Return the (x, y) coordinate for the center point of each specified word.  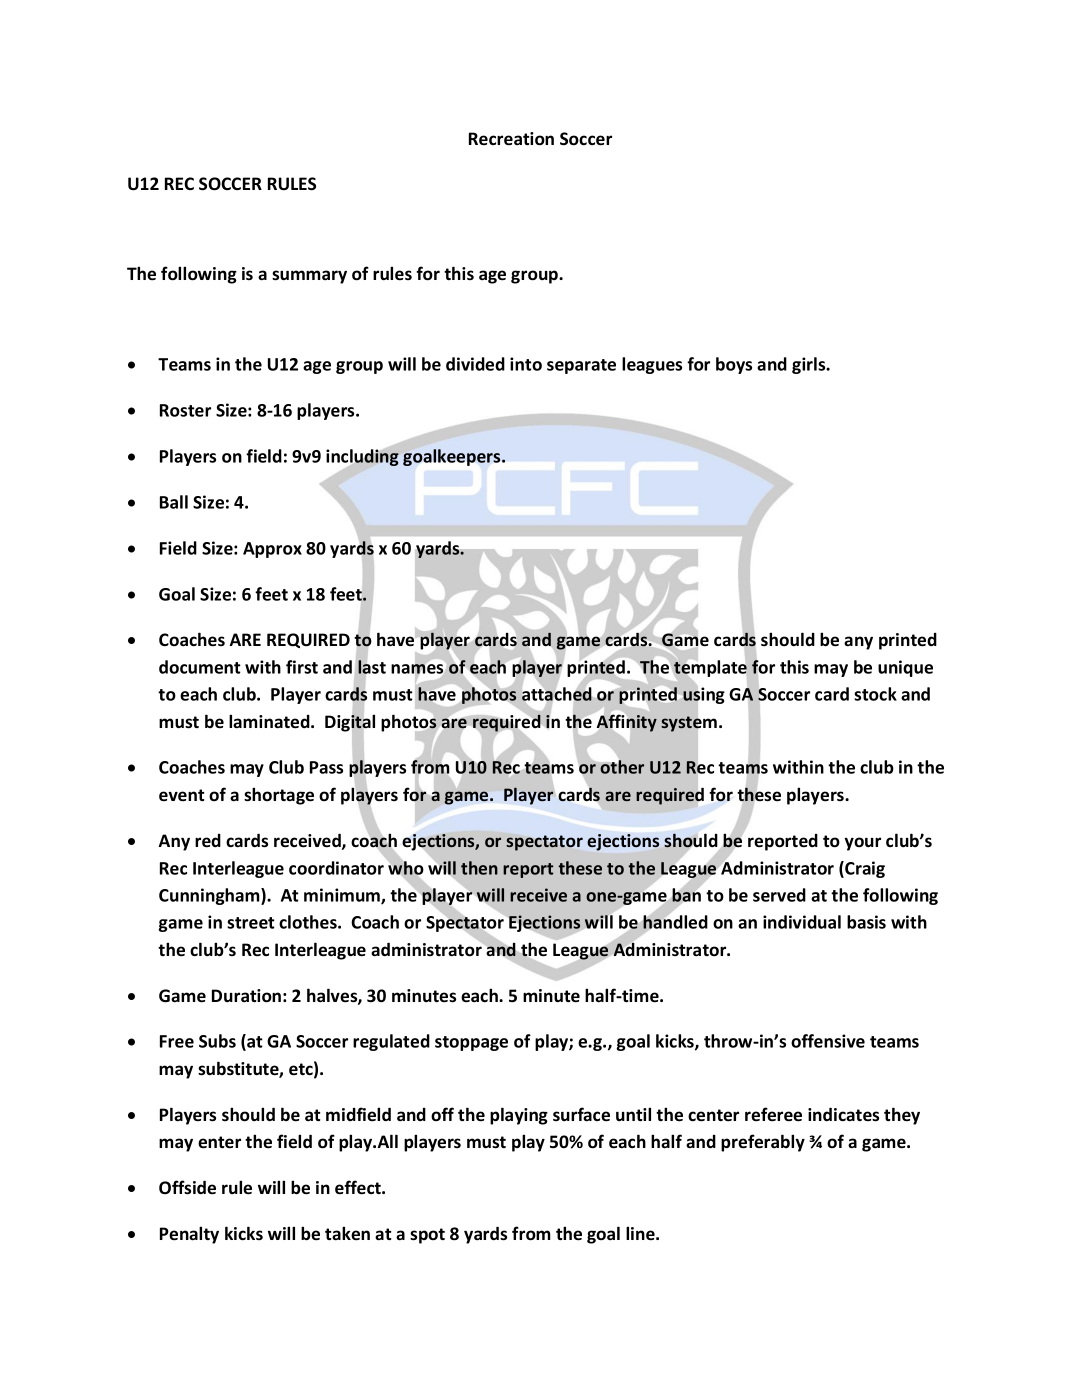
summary (309, 277)
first (302, 667)
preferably (763, 1143)
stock (875, 694)
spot (427, 1236)
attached (556, 694)
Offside (187, 1187)
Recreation (511, 139)
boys (734, 365)
